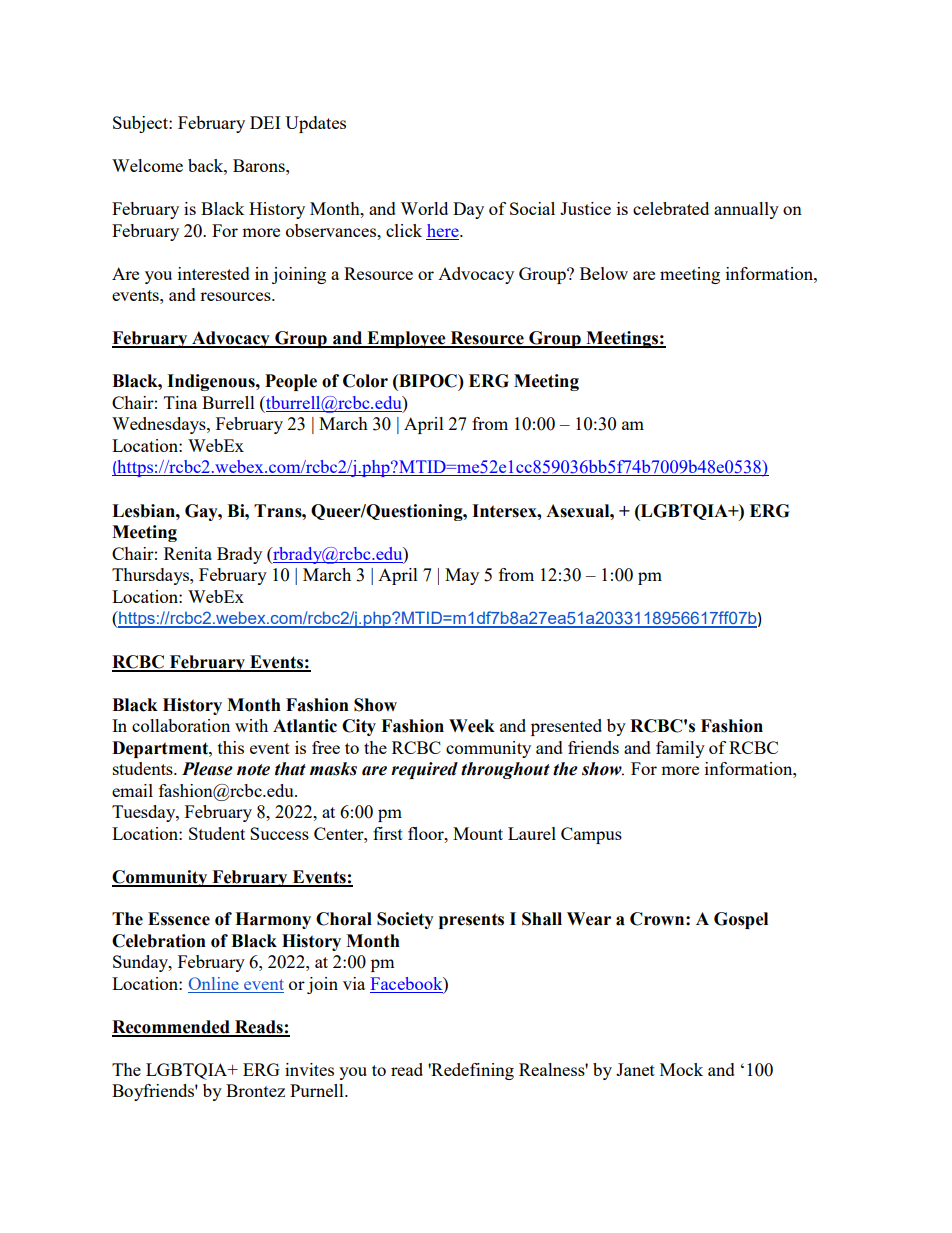 The width and height of the image is (952, 1233). What do you see at coordinates (424, 770) in the image?
I see `required` at bounding box center [424, 770].
